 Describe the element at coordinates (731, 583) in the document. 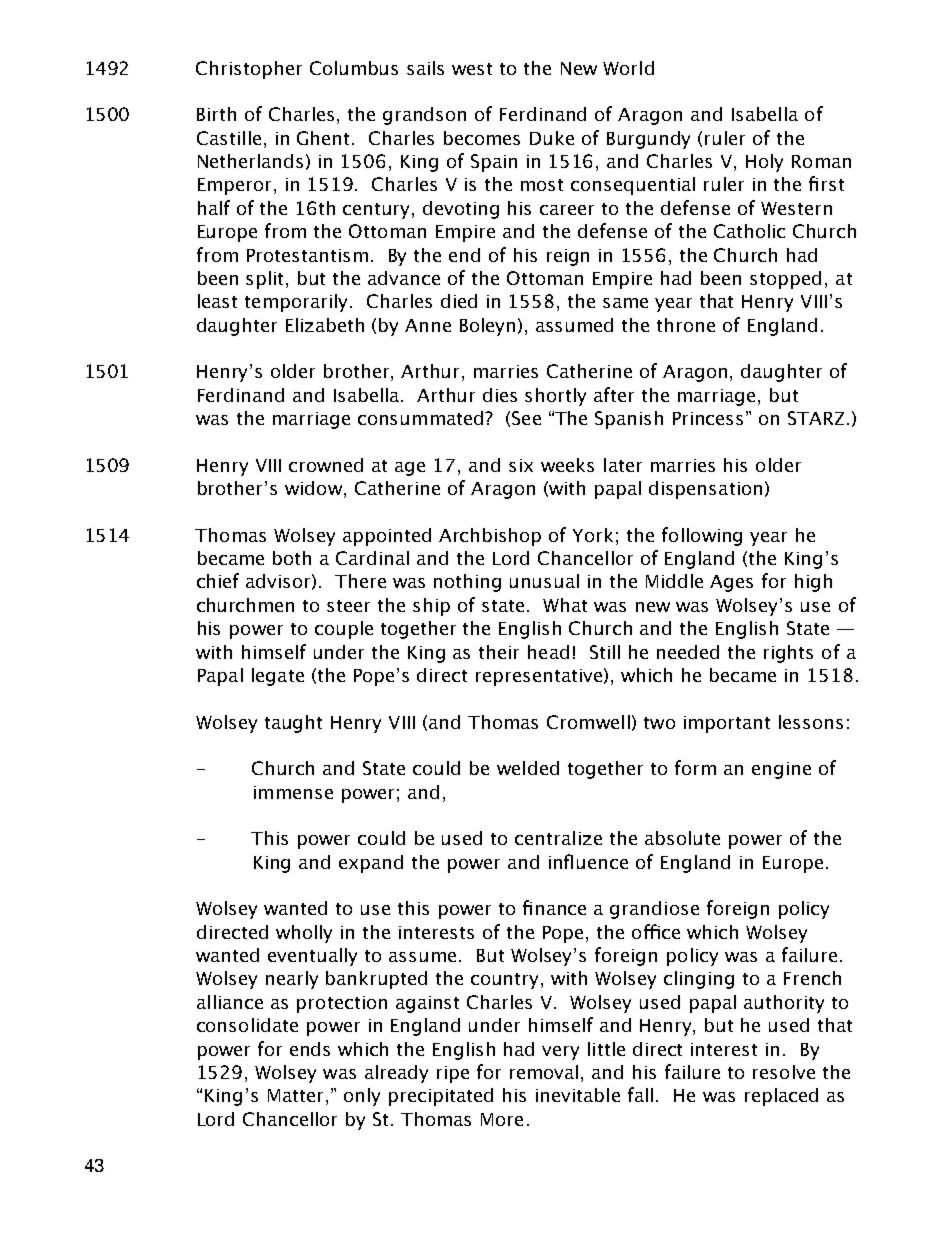

I see `Ages` at that location.
